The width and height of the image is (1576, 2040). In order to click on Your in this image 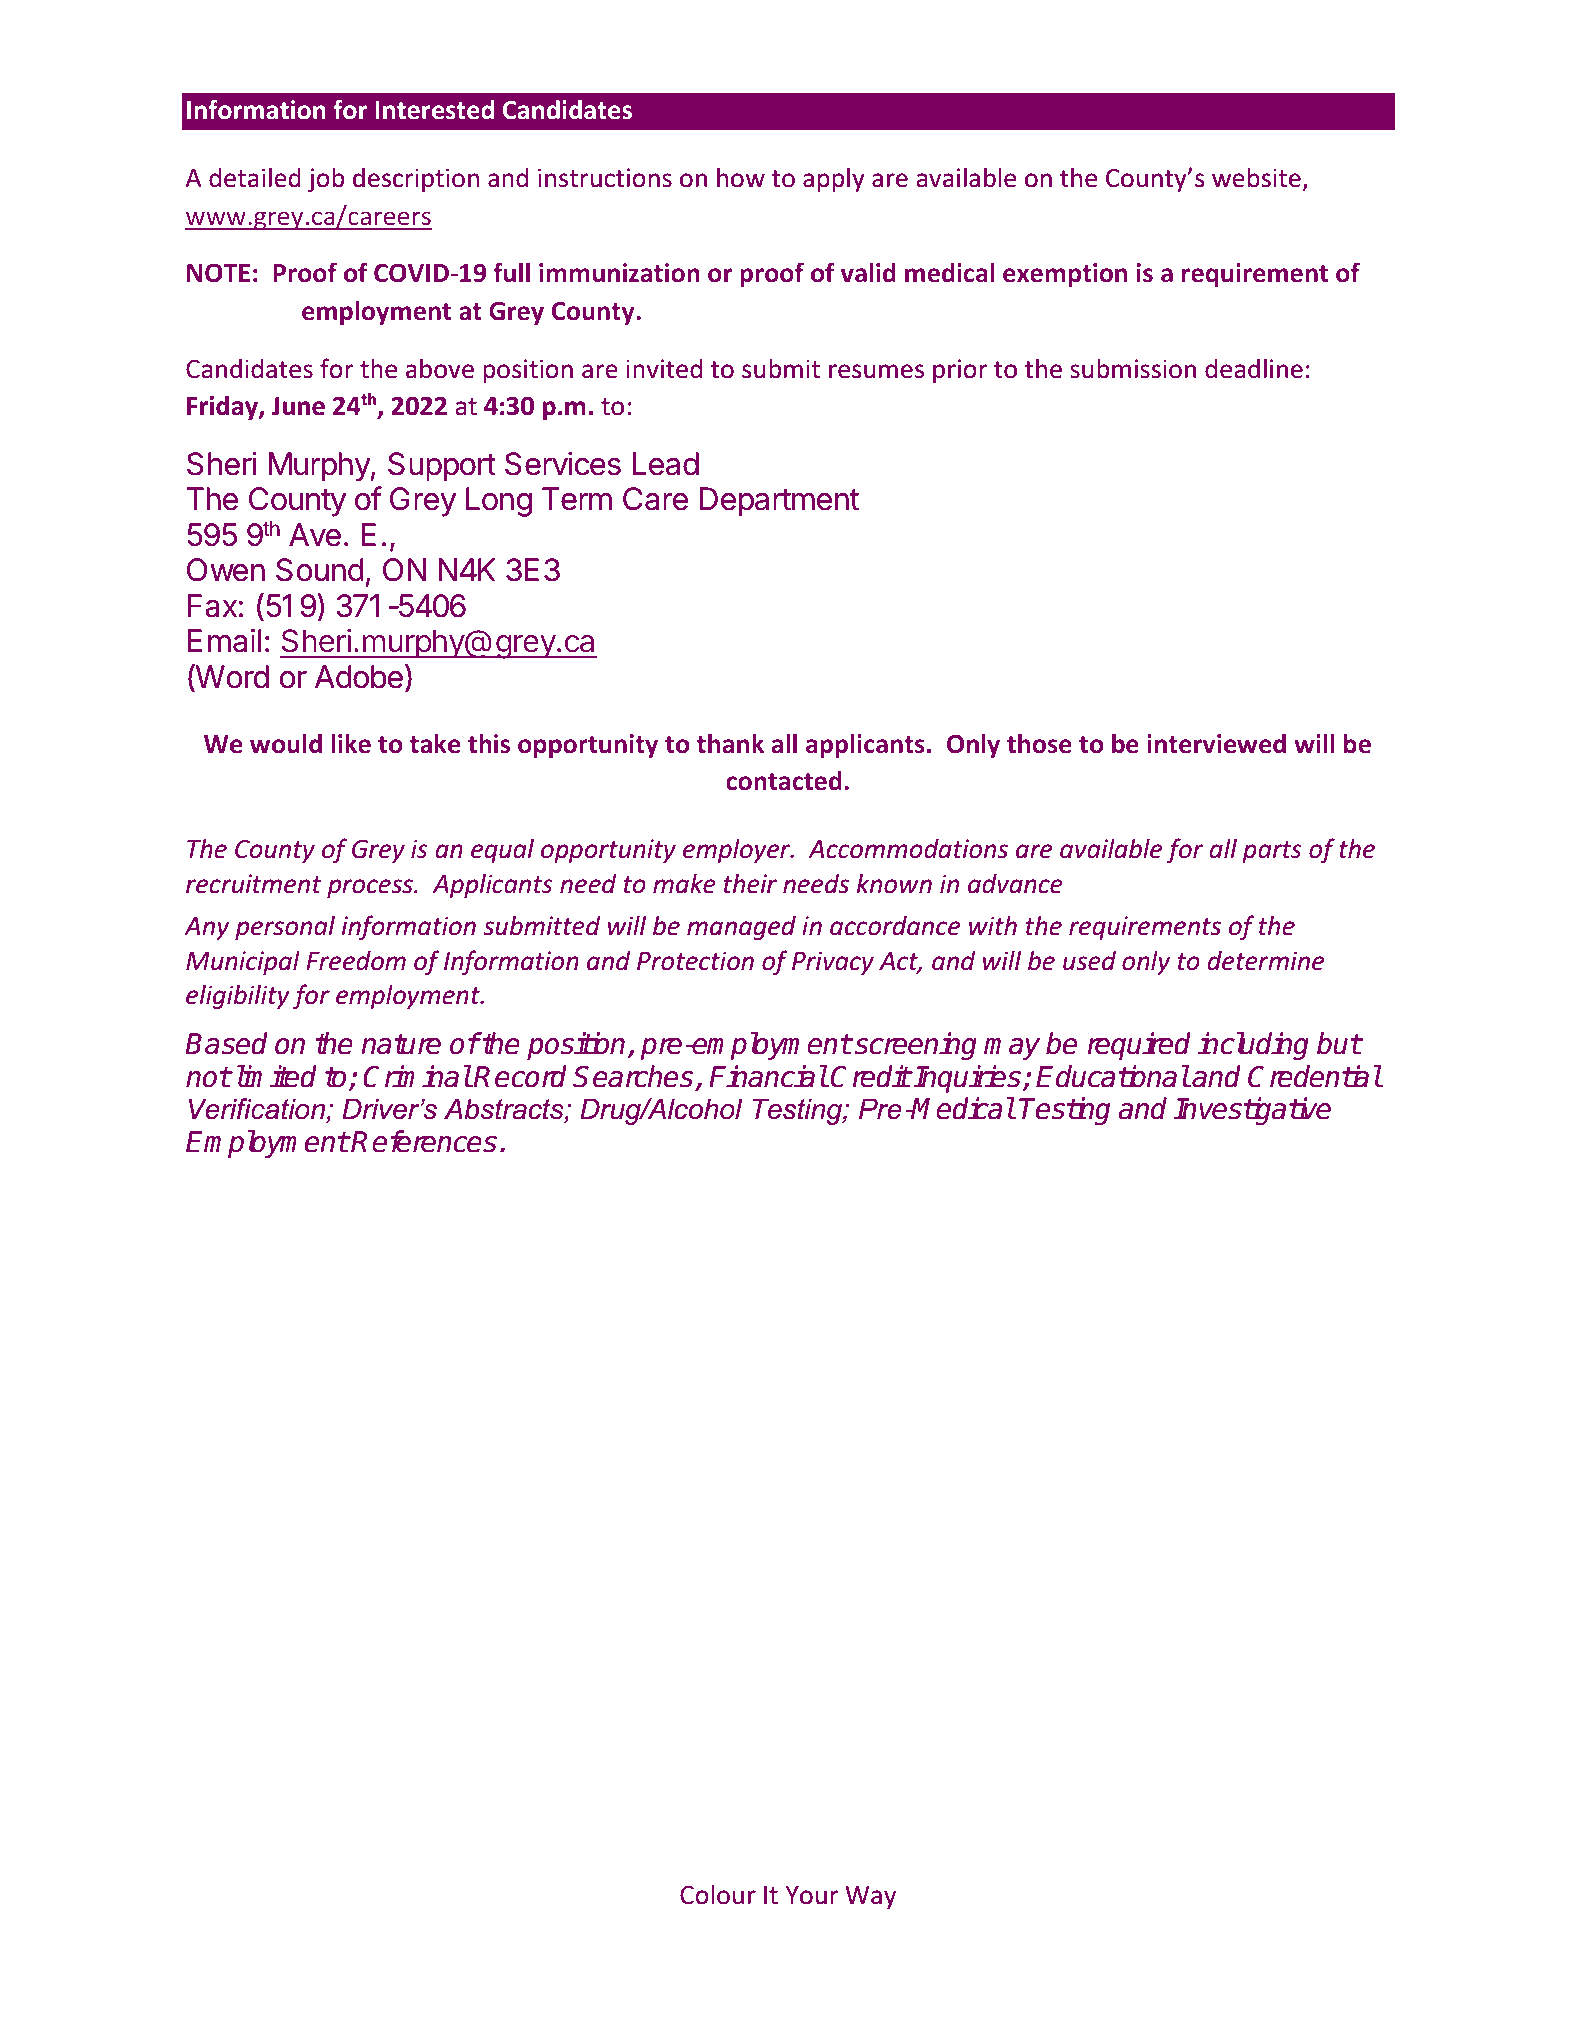, I will do `click(811, 1895)`.
